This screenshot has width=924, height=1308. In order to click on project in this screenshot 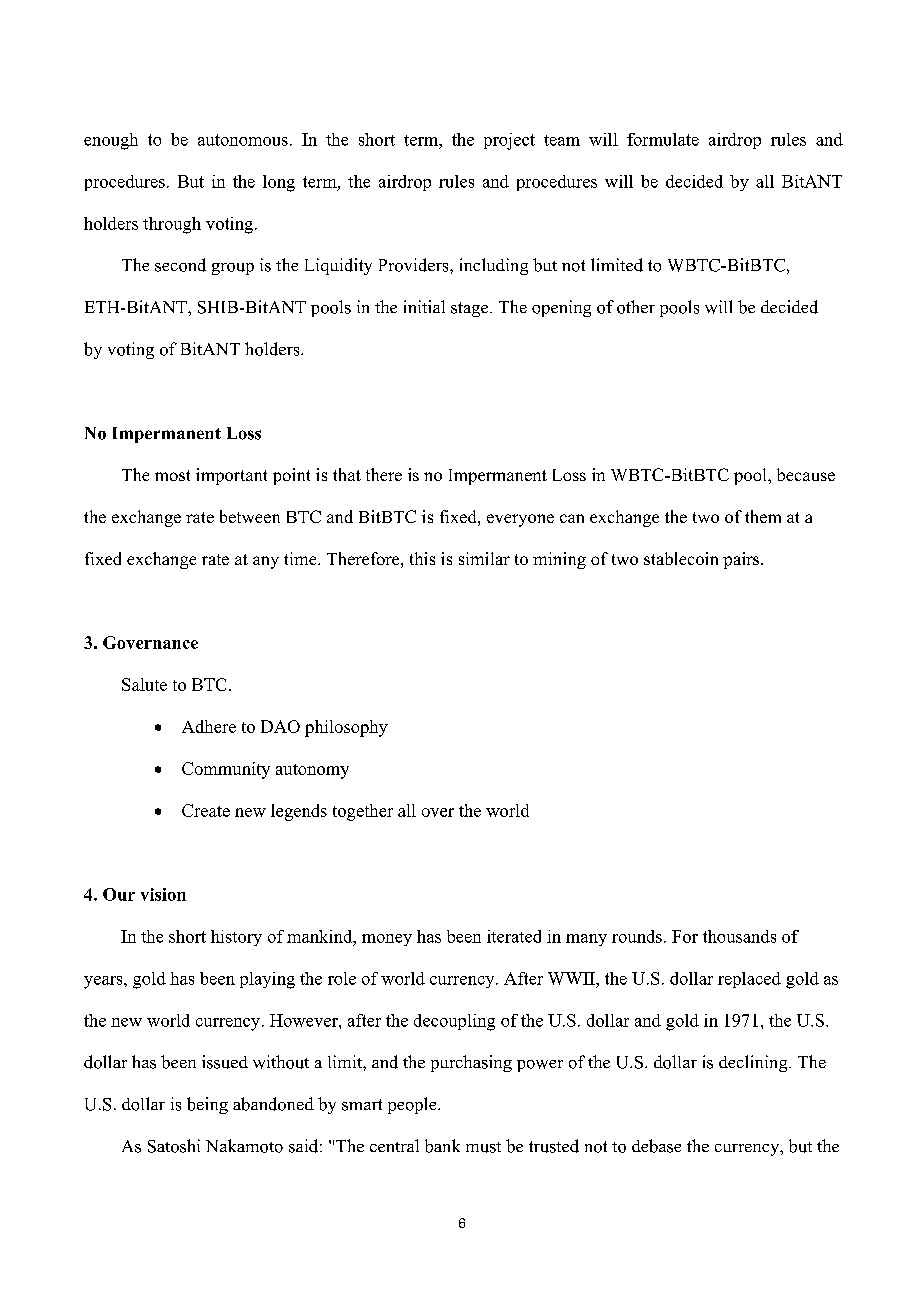, I will do `click(509, 141)`.
